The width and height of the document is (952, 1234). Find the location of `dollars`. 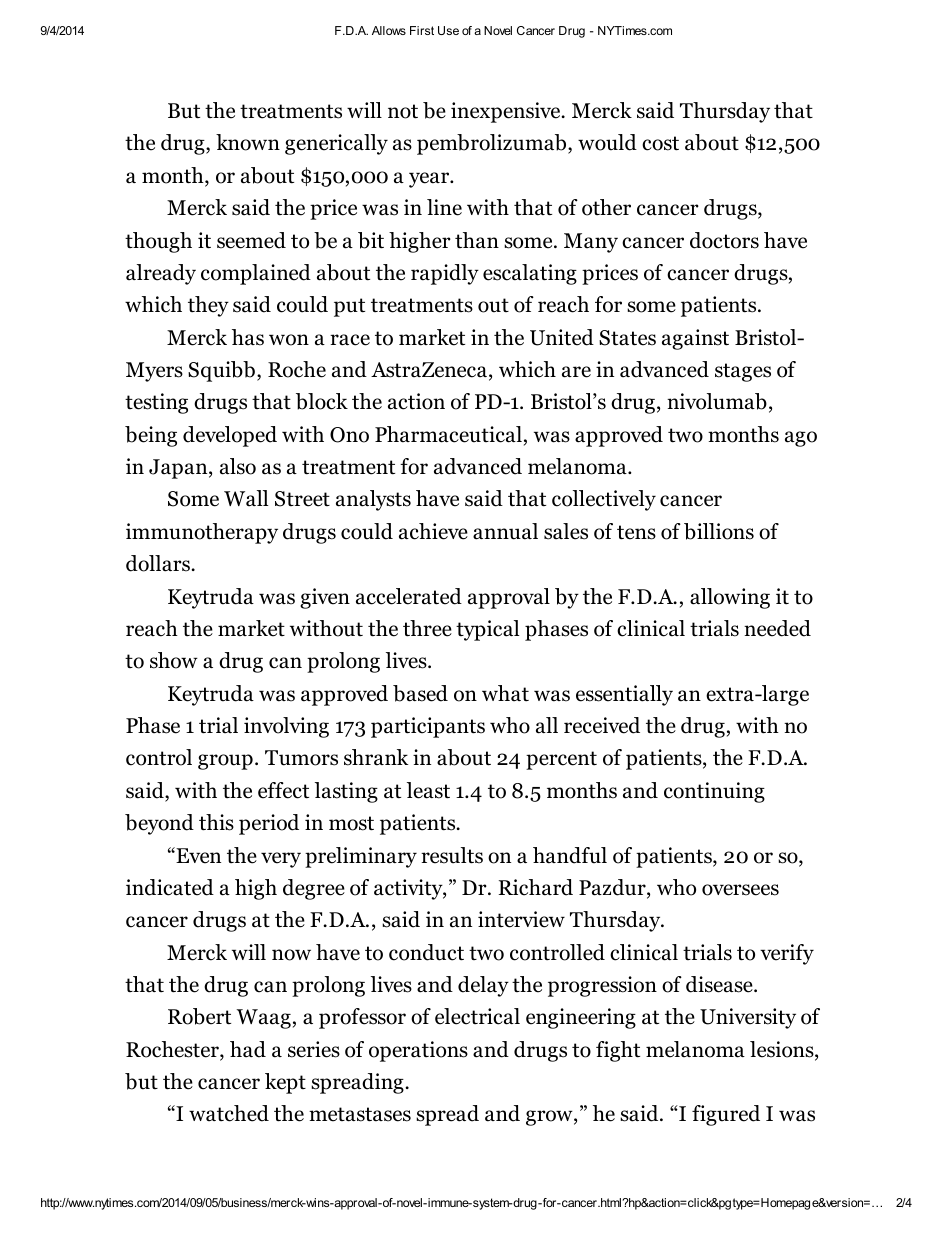

dollars is located at coordinates (159, 563).
